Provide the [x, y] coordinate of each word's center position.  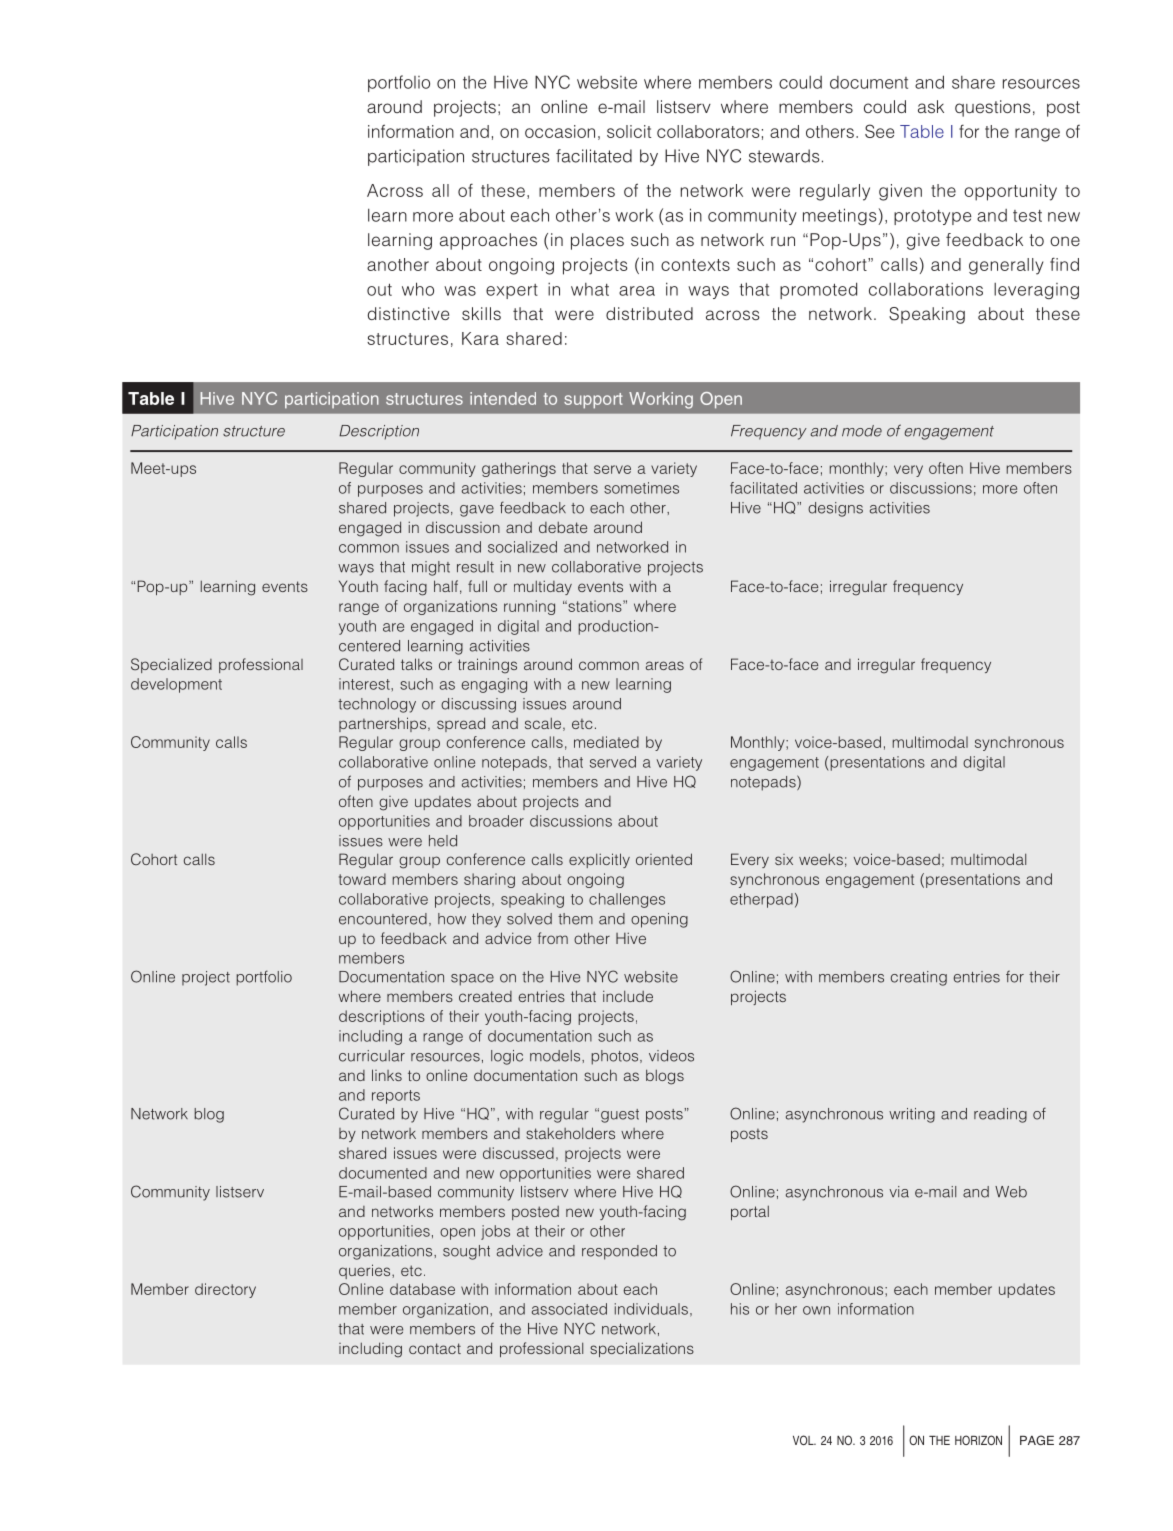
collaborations [926, 289]
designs [835, 509]
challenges [627, 900]
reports [396, 1097]
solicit [629, 131]
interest [365, 684]
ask [931, 106]
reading [1000, 1115]
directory [225, 1290]
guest [620, 1116]
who [418, 289]
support [593, 401]
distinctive [408, 313]
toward [362, 879]
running [529, 607]
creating [919, 978]
